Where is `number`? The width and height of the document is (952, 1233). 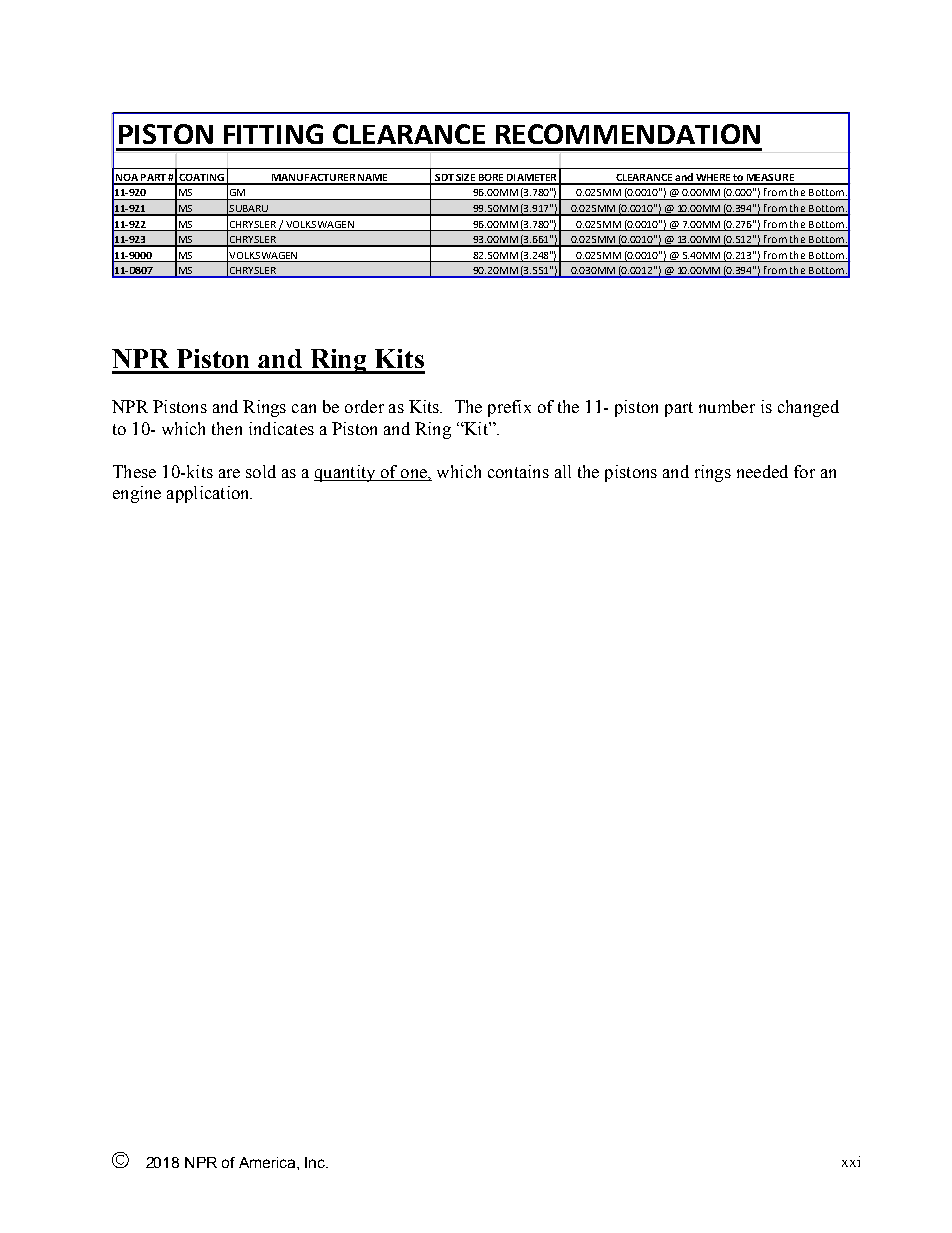 number is located at coordinates (727, 406).
